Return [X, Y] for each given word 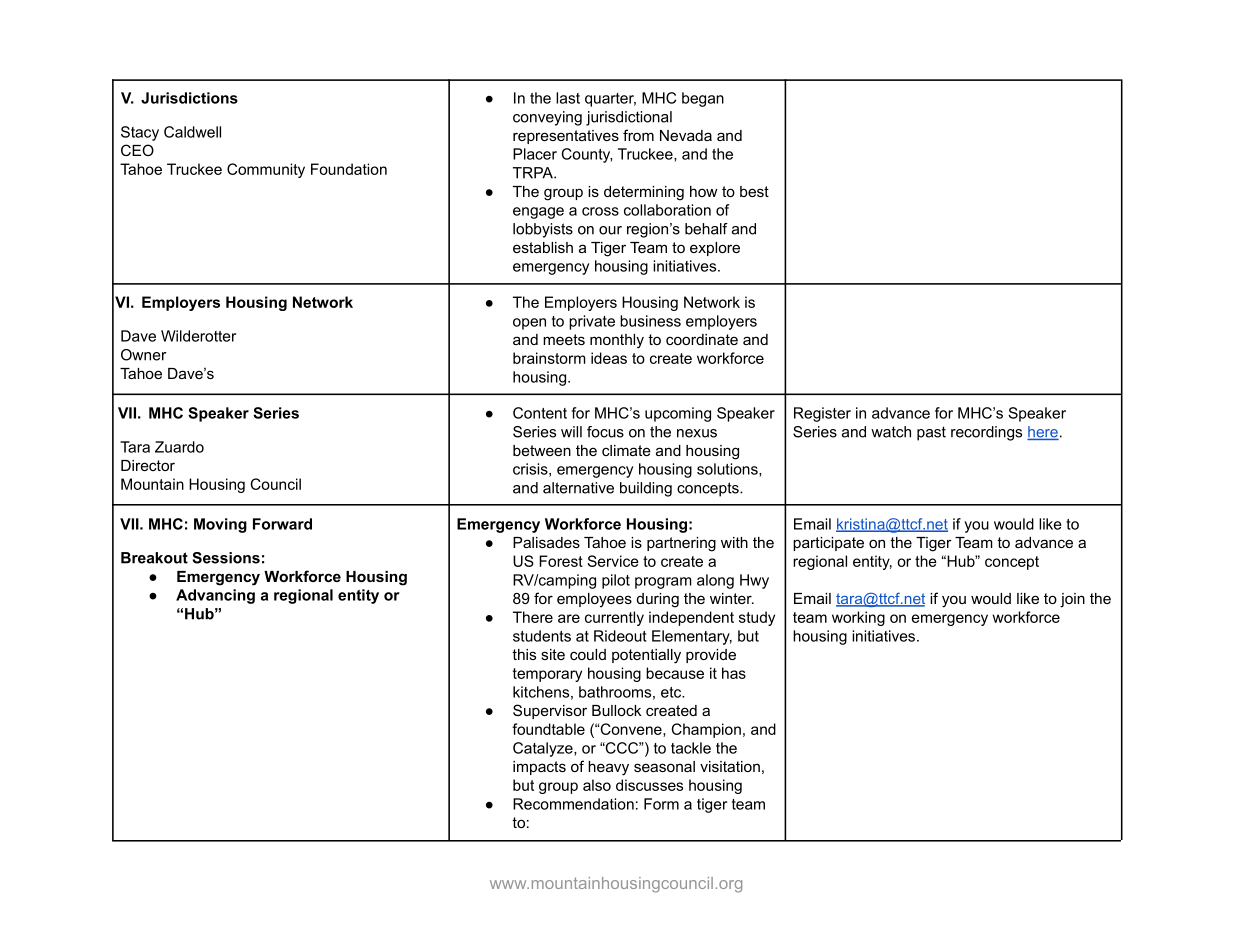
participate [828, 544]
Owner [144, 355]
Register [822, 414]
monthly [617, 341]
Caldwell [192, 132]
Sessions [226, 558]
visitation [730, 766]
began [703, 99]
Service [613, 561]
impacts [539, 768]
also [597, 785]
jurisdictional [629, 118]
